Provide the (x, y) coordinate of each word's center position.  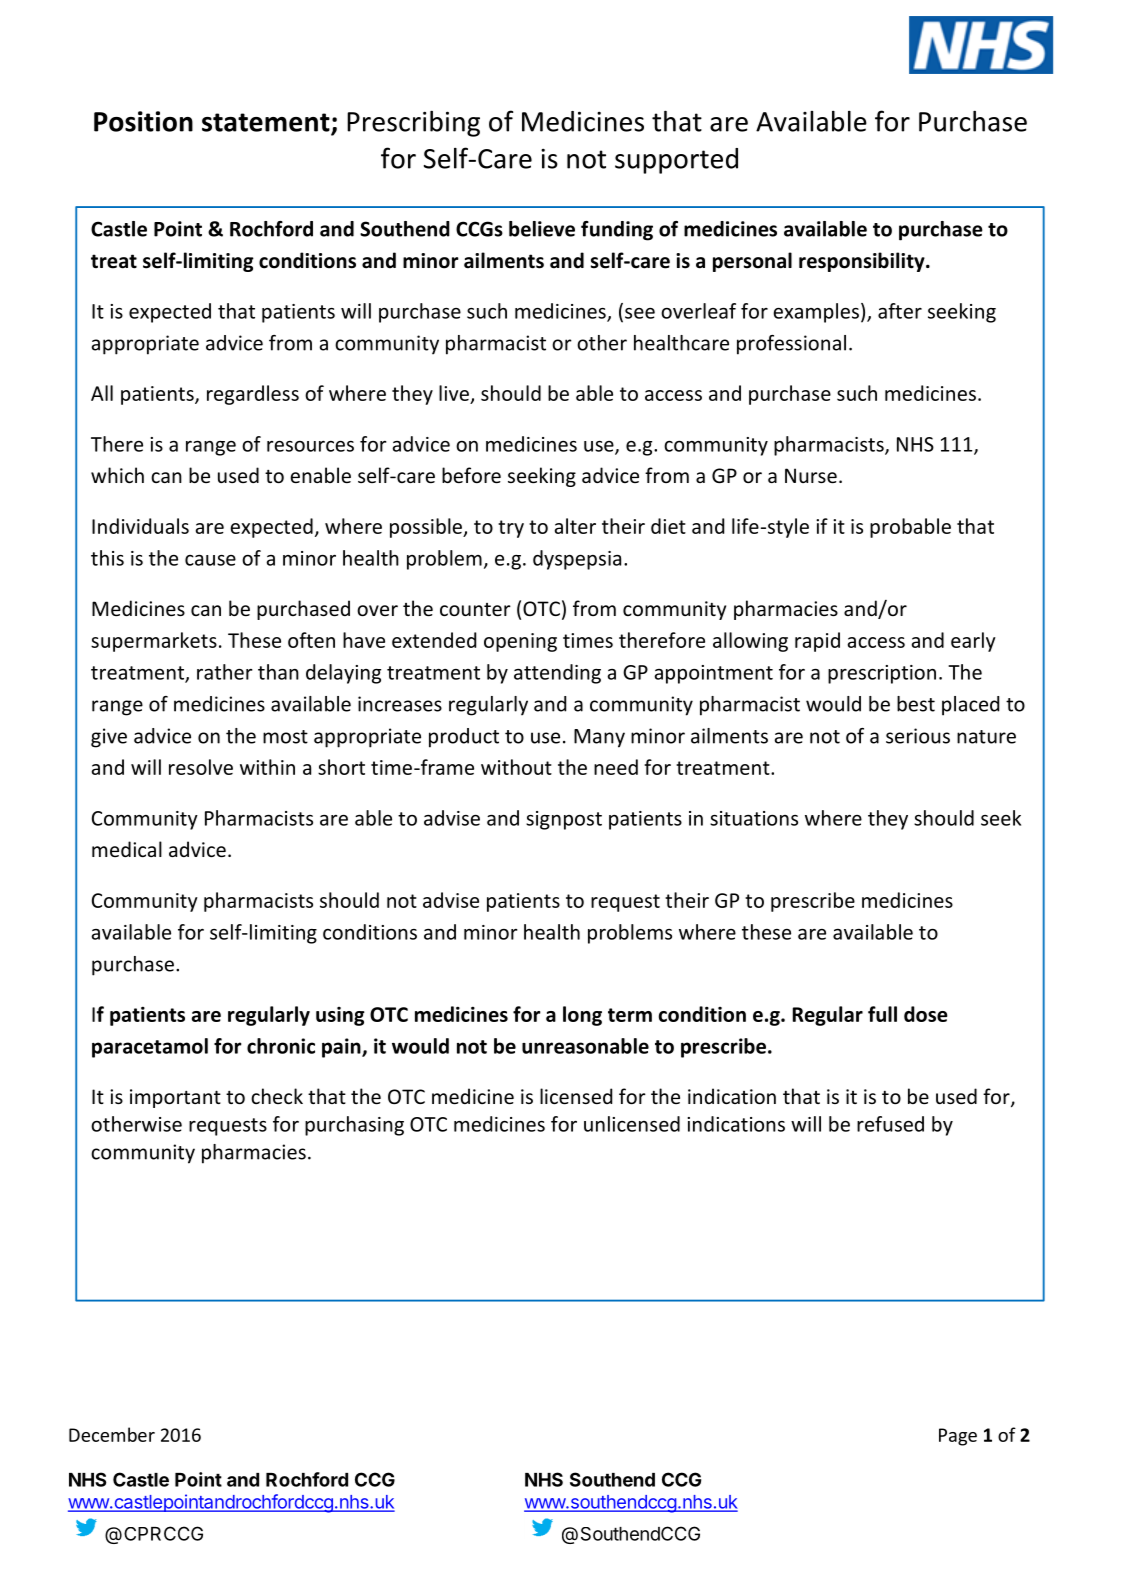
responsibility (863, 262)
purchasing (354, 1126)
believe (542, 229)
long (582, 1016)
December (112, 1434)
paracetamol (150, 1048)
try (511, 529)
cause (210, 560)
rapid (817, 642)
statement (267, 123)
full (882, 1014)
